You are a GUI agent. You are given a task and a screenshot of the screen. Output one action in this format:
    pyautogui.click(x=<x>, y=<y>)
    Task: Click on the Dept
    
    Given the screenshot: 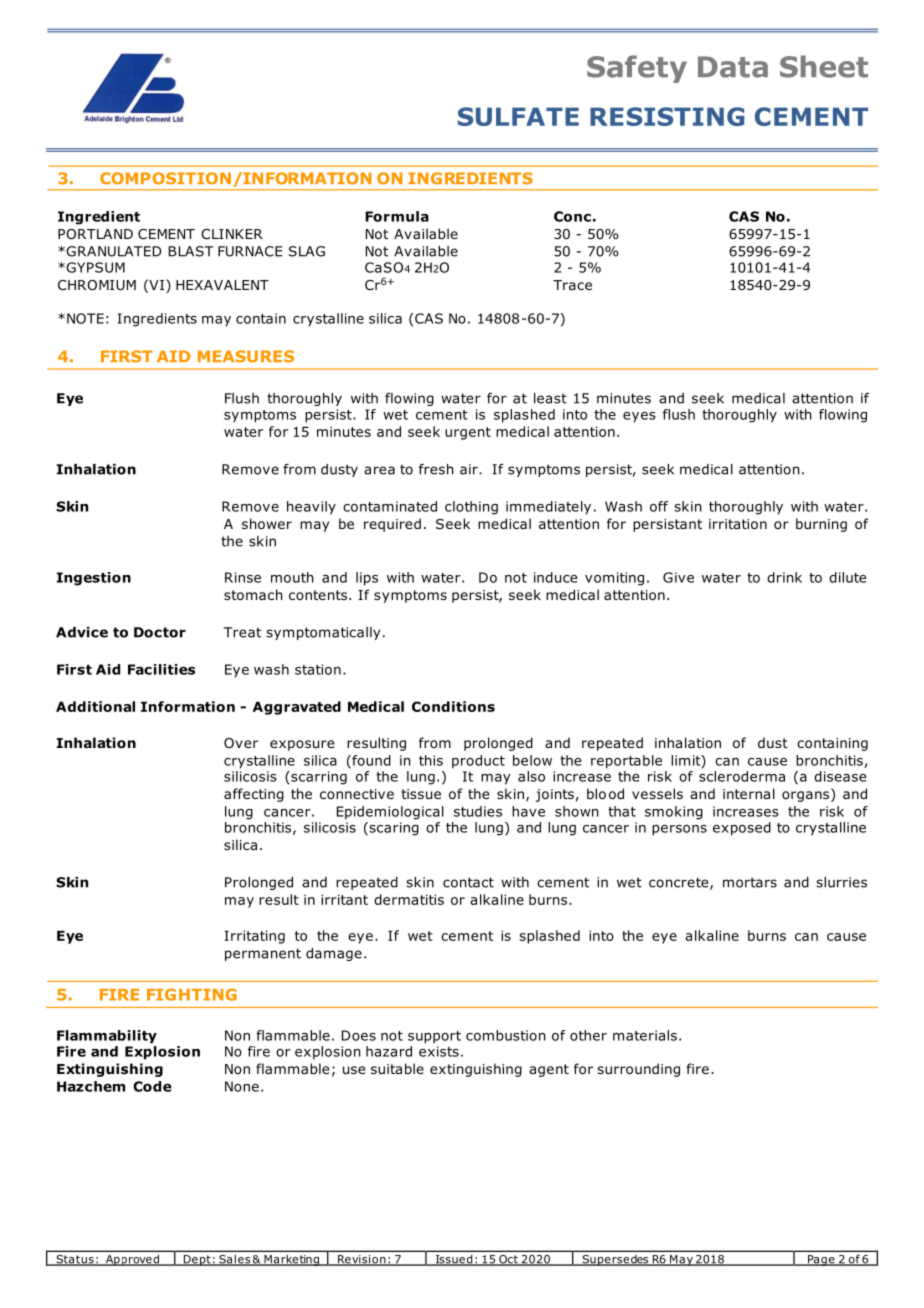 What is the action you would take?
    pyautogui.click(x=197, y=1260)
